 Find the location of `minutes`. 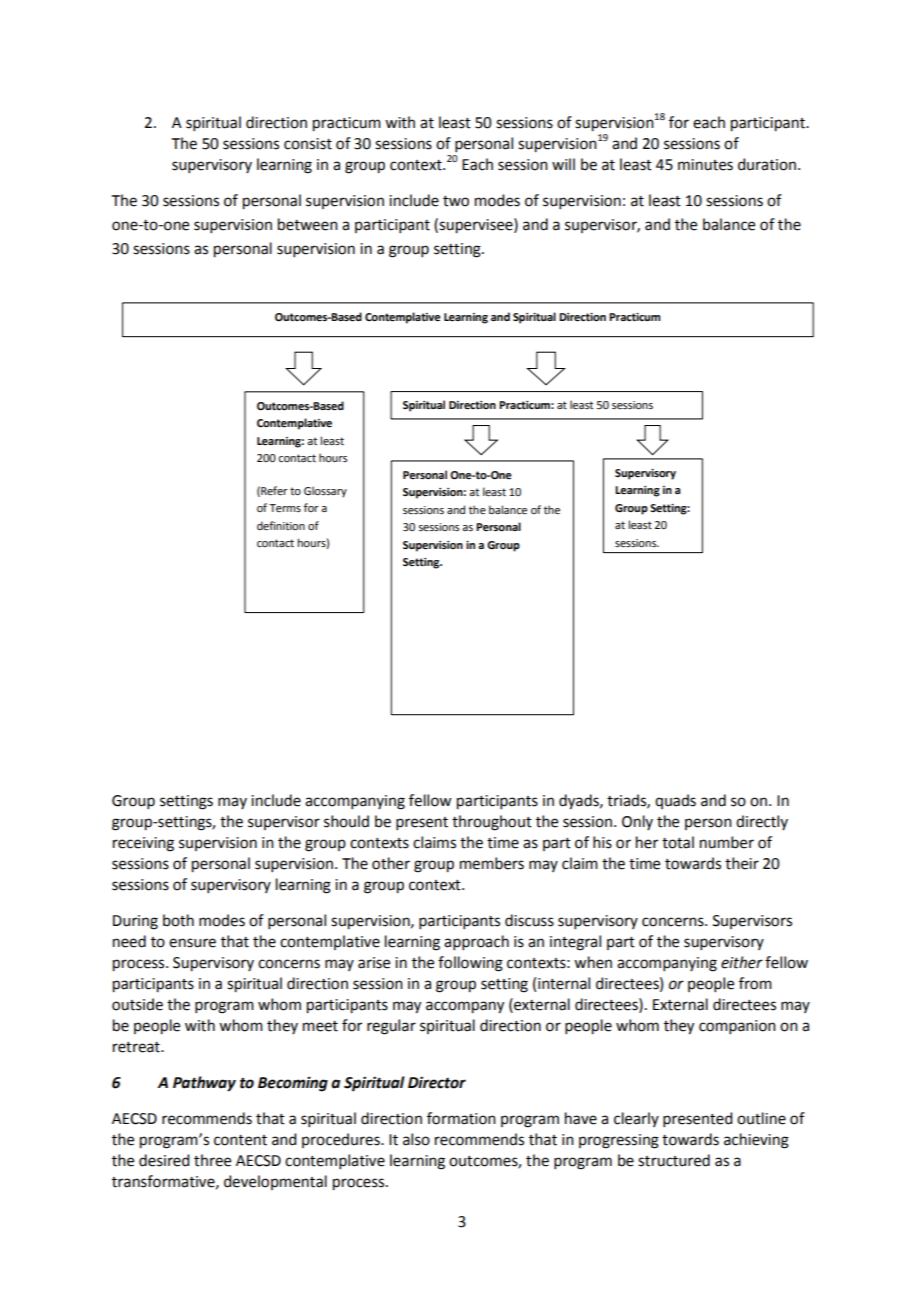

minutes is located at coordinates (705, 165).
